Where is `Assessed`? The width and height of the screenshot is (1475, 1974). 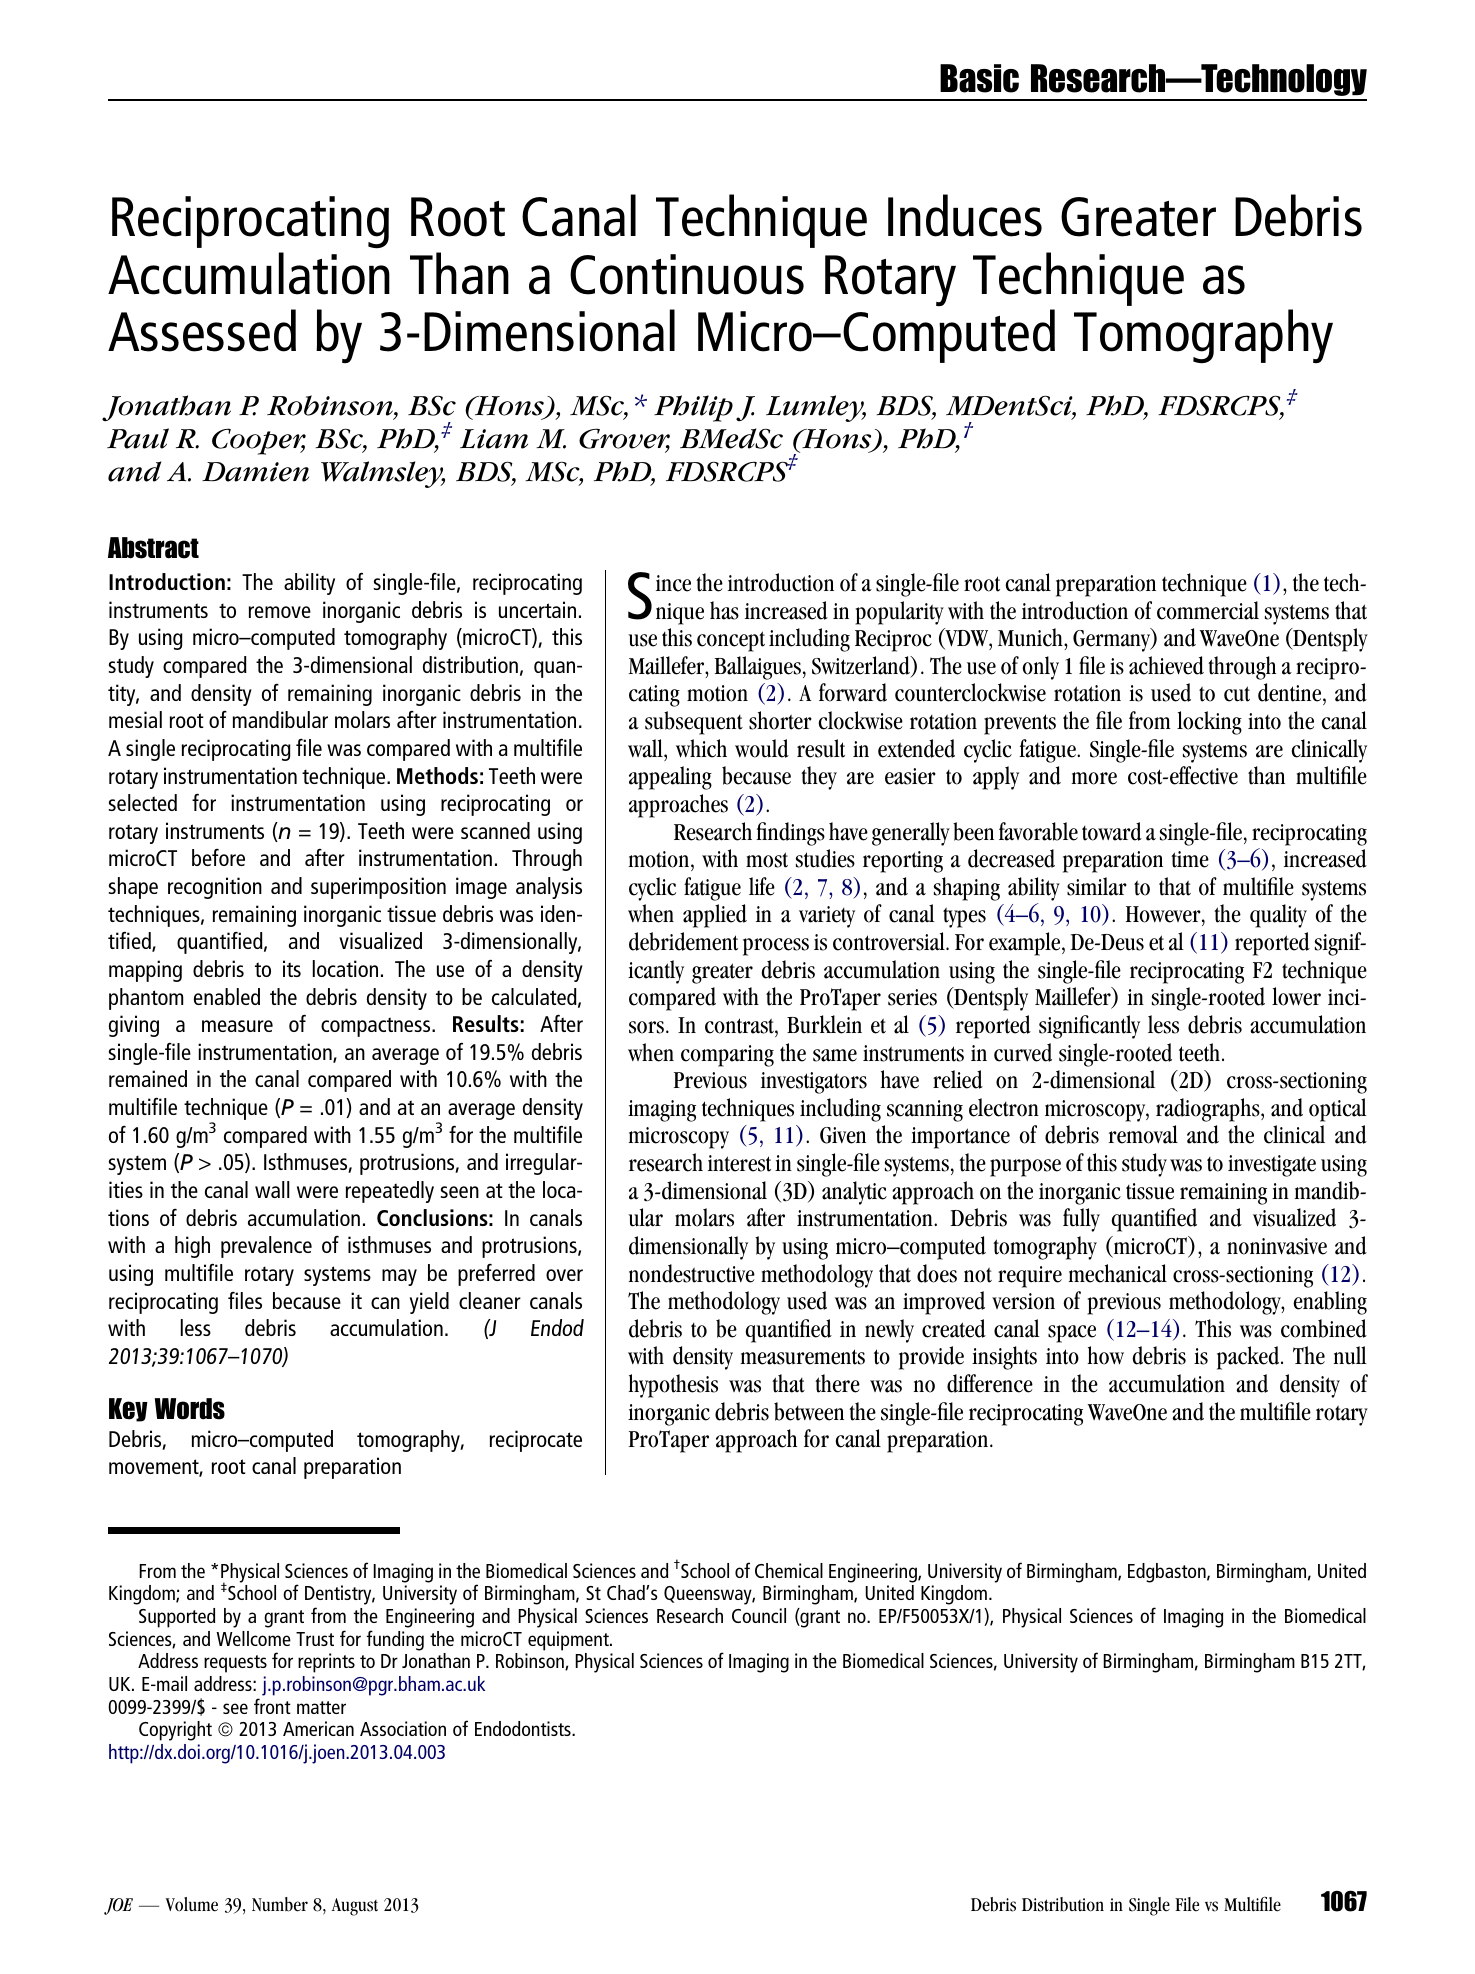
Assessed is located at coordinates (202, 330).
